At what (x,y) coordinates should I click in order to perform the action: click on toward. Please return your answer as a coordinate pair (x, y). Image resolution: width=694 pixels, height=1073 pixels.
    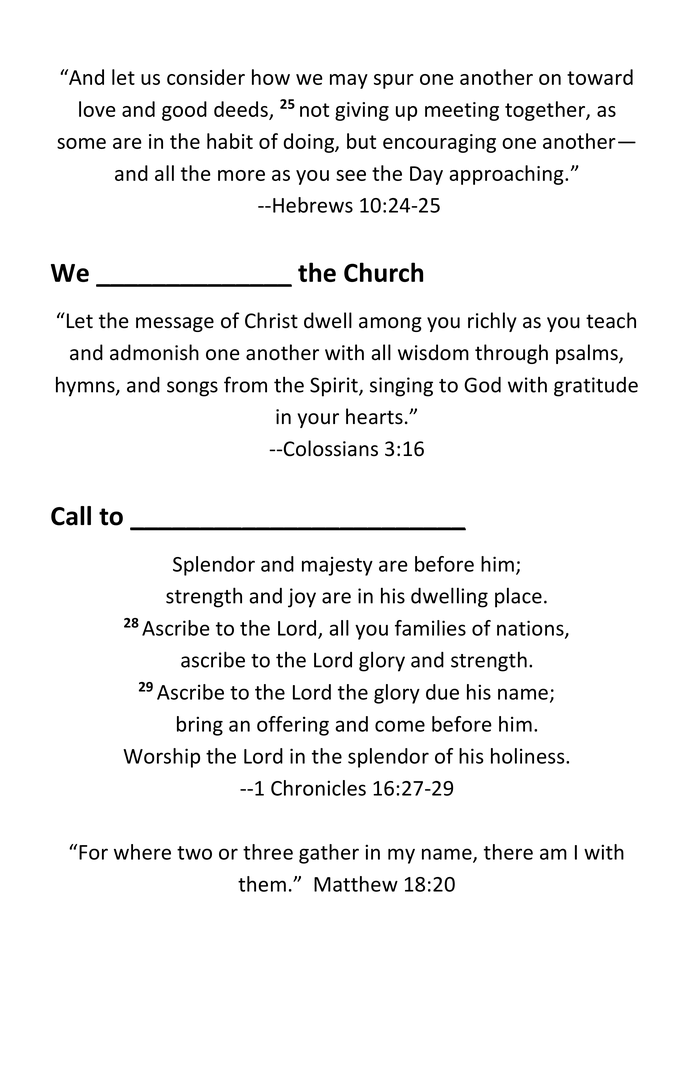
    Looking at the image, I should click on (600, 77).
